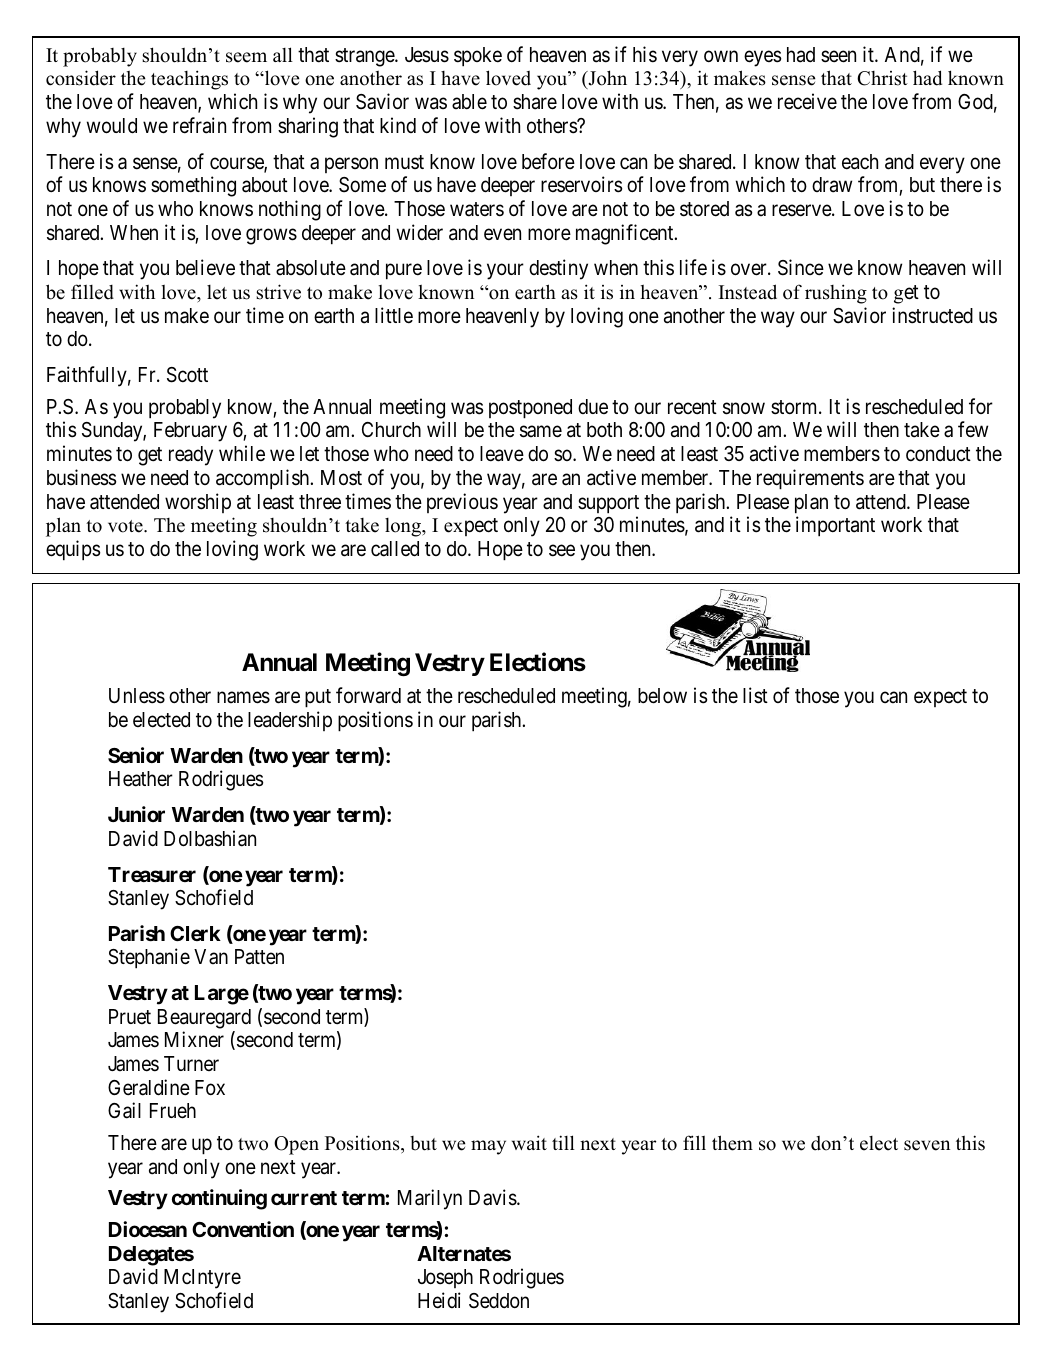 The width and height of the screenshot is (1052, 1361). I want to click on refrain, so click(199, 125).
